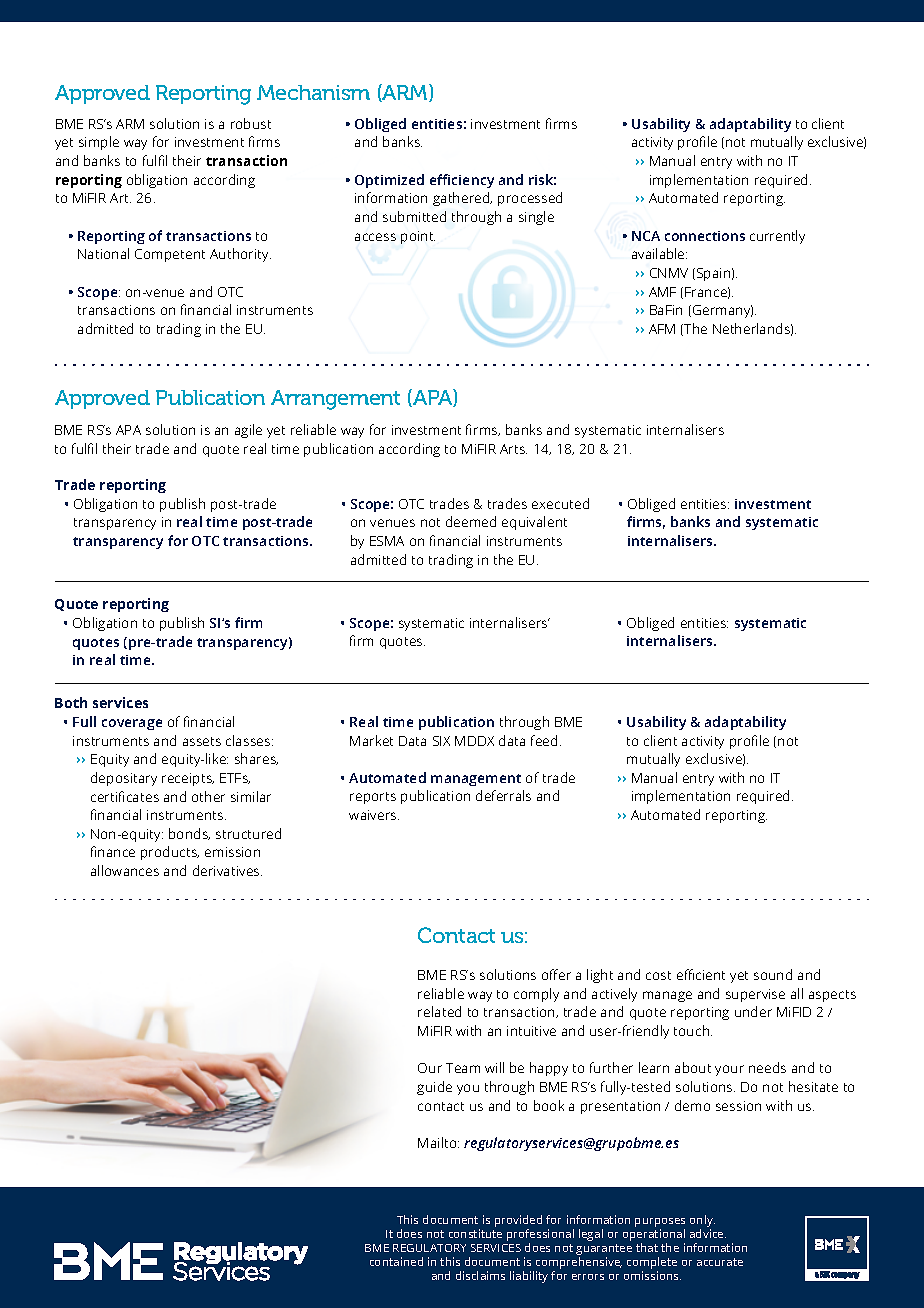  Describe the element at coordinates (462, 181) in the screenshot. I see `efficiency` at that location.
